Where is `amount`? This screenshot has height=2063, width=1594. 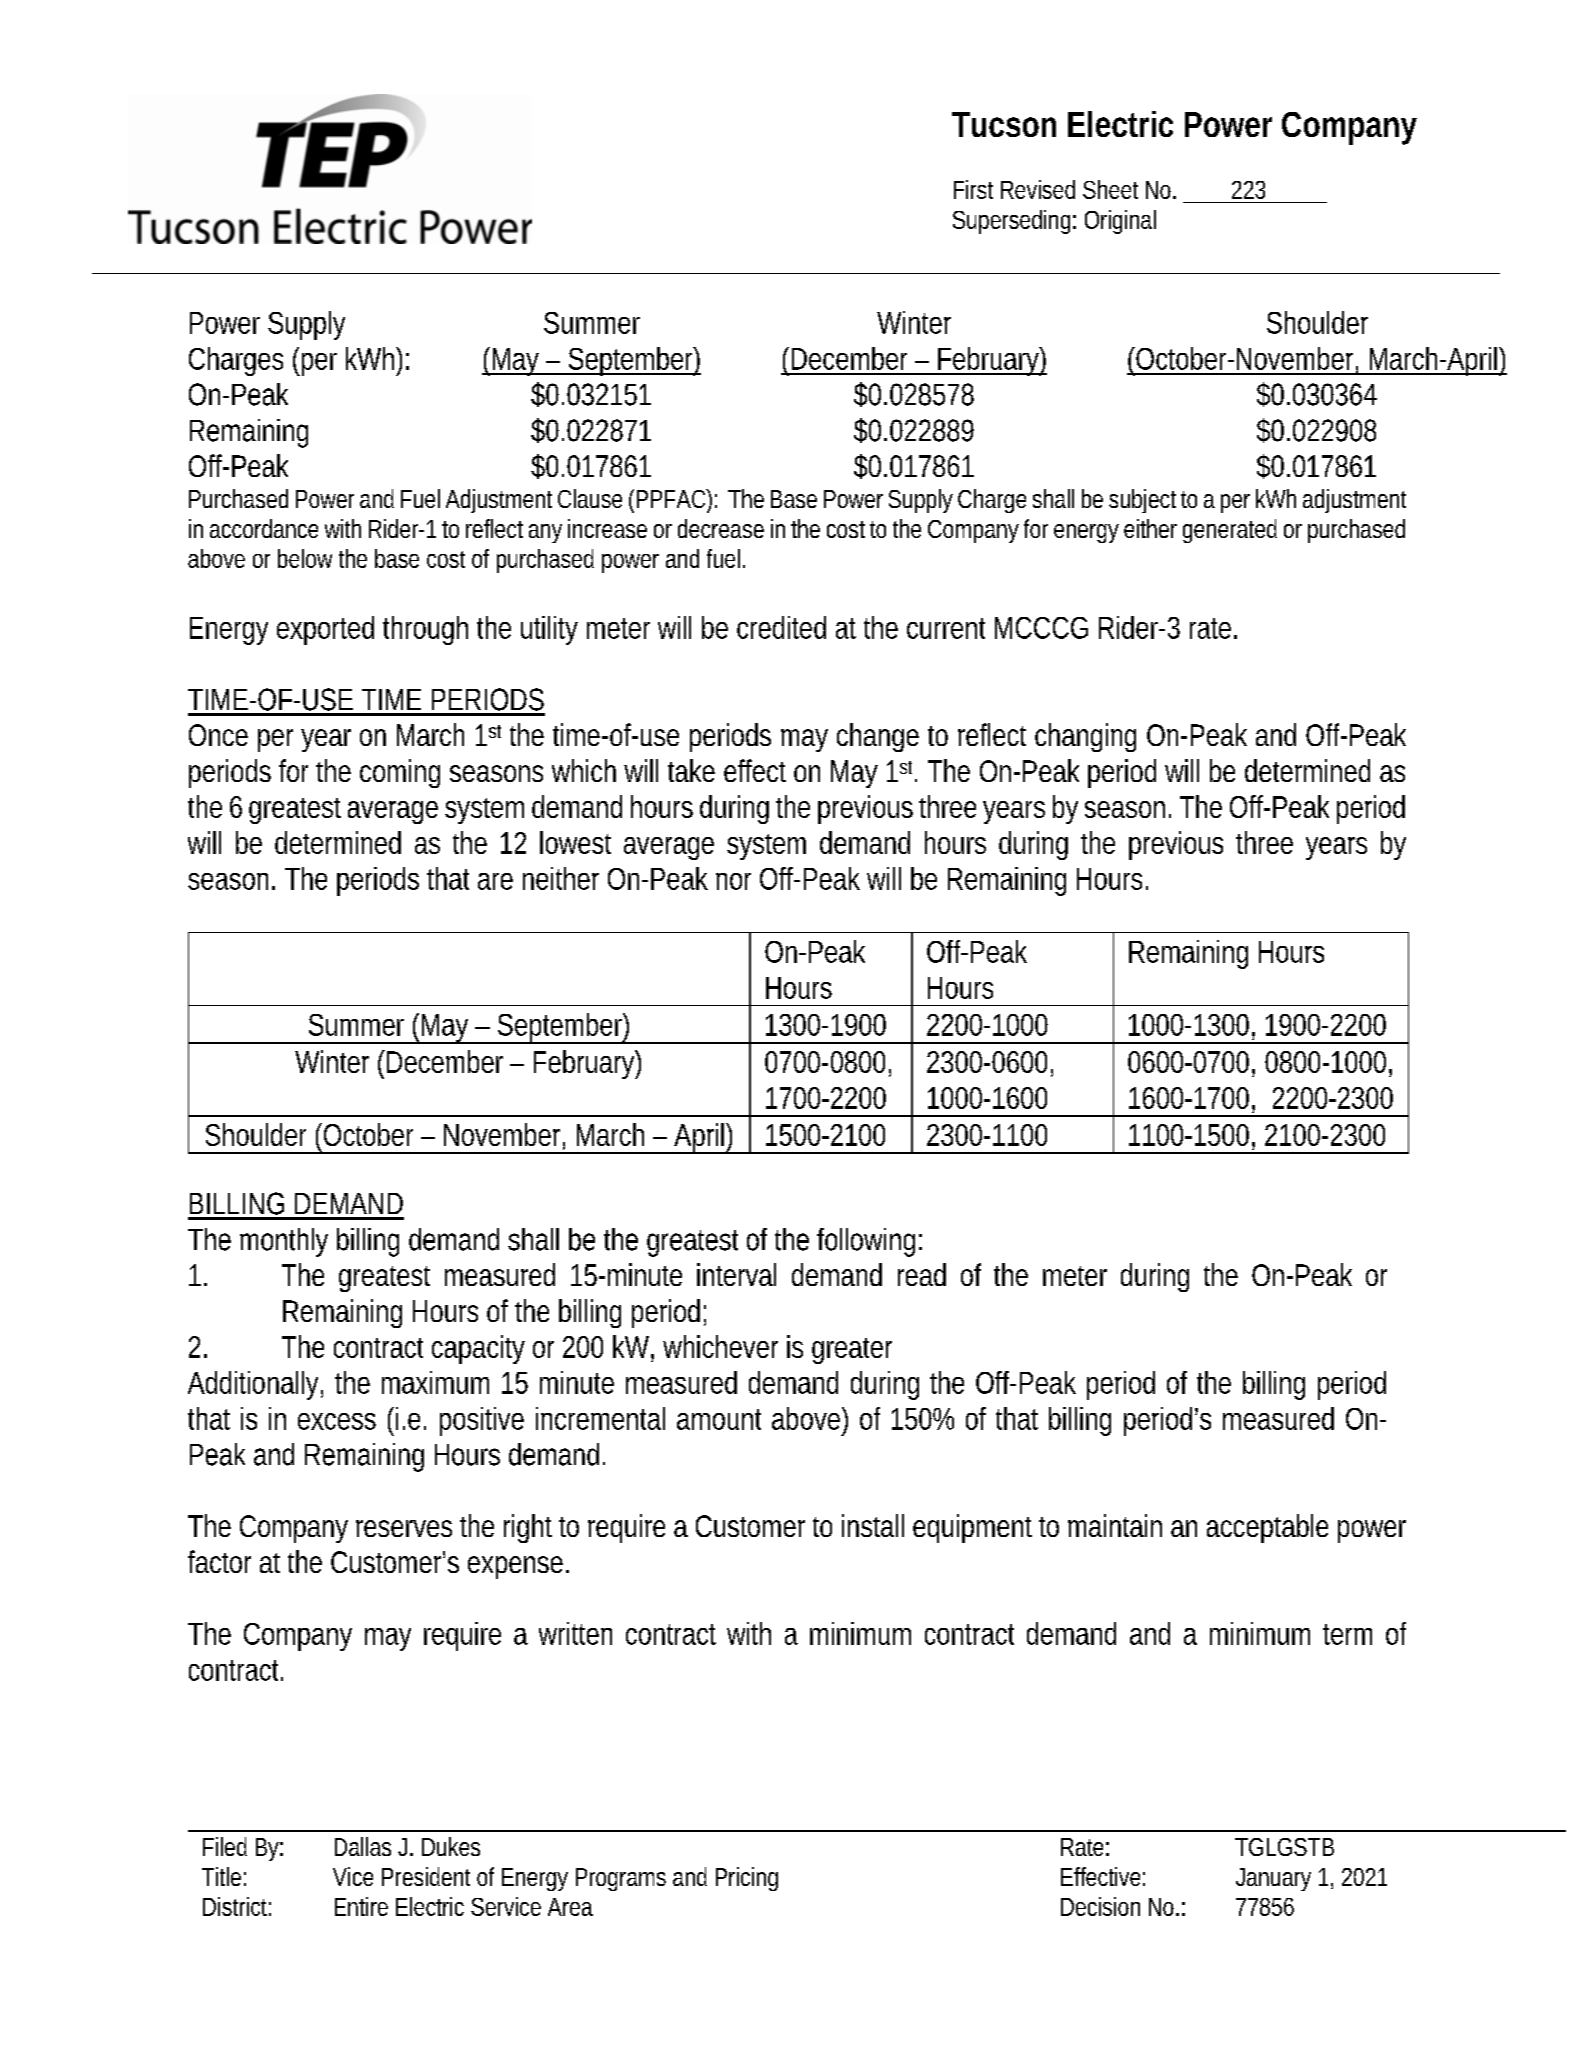
amount is located at coordinates (719, 1419).
